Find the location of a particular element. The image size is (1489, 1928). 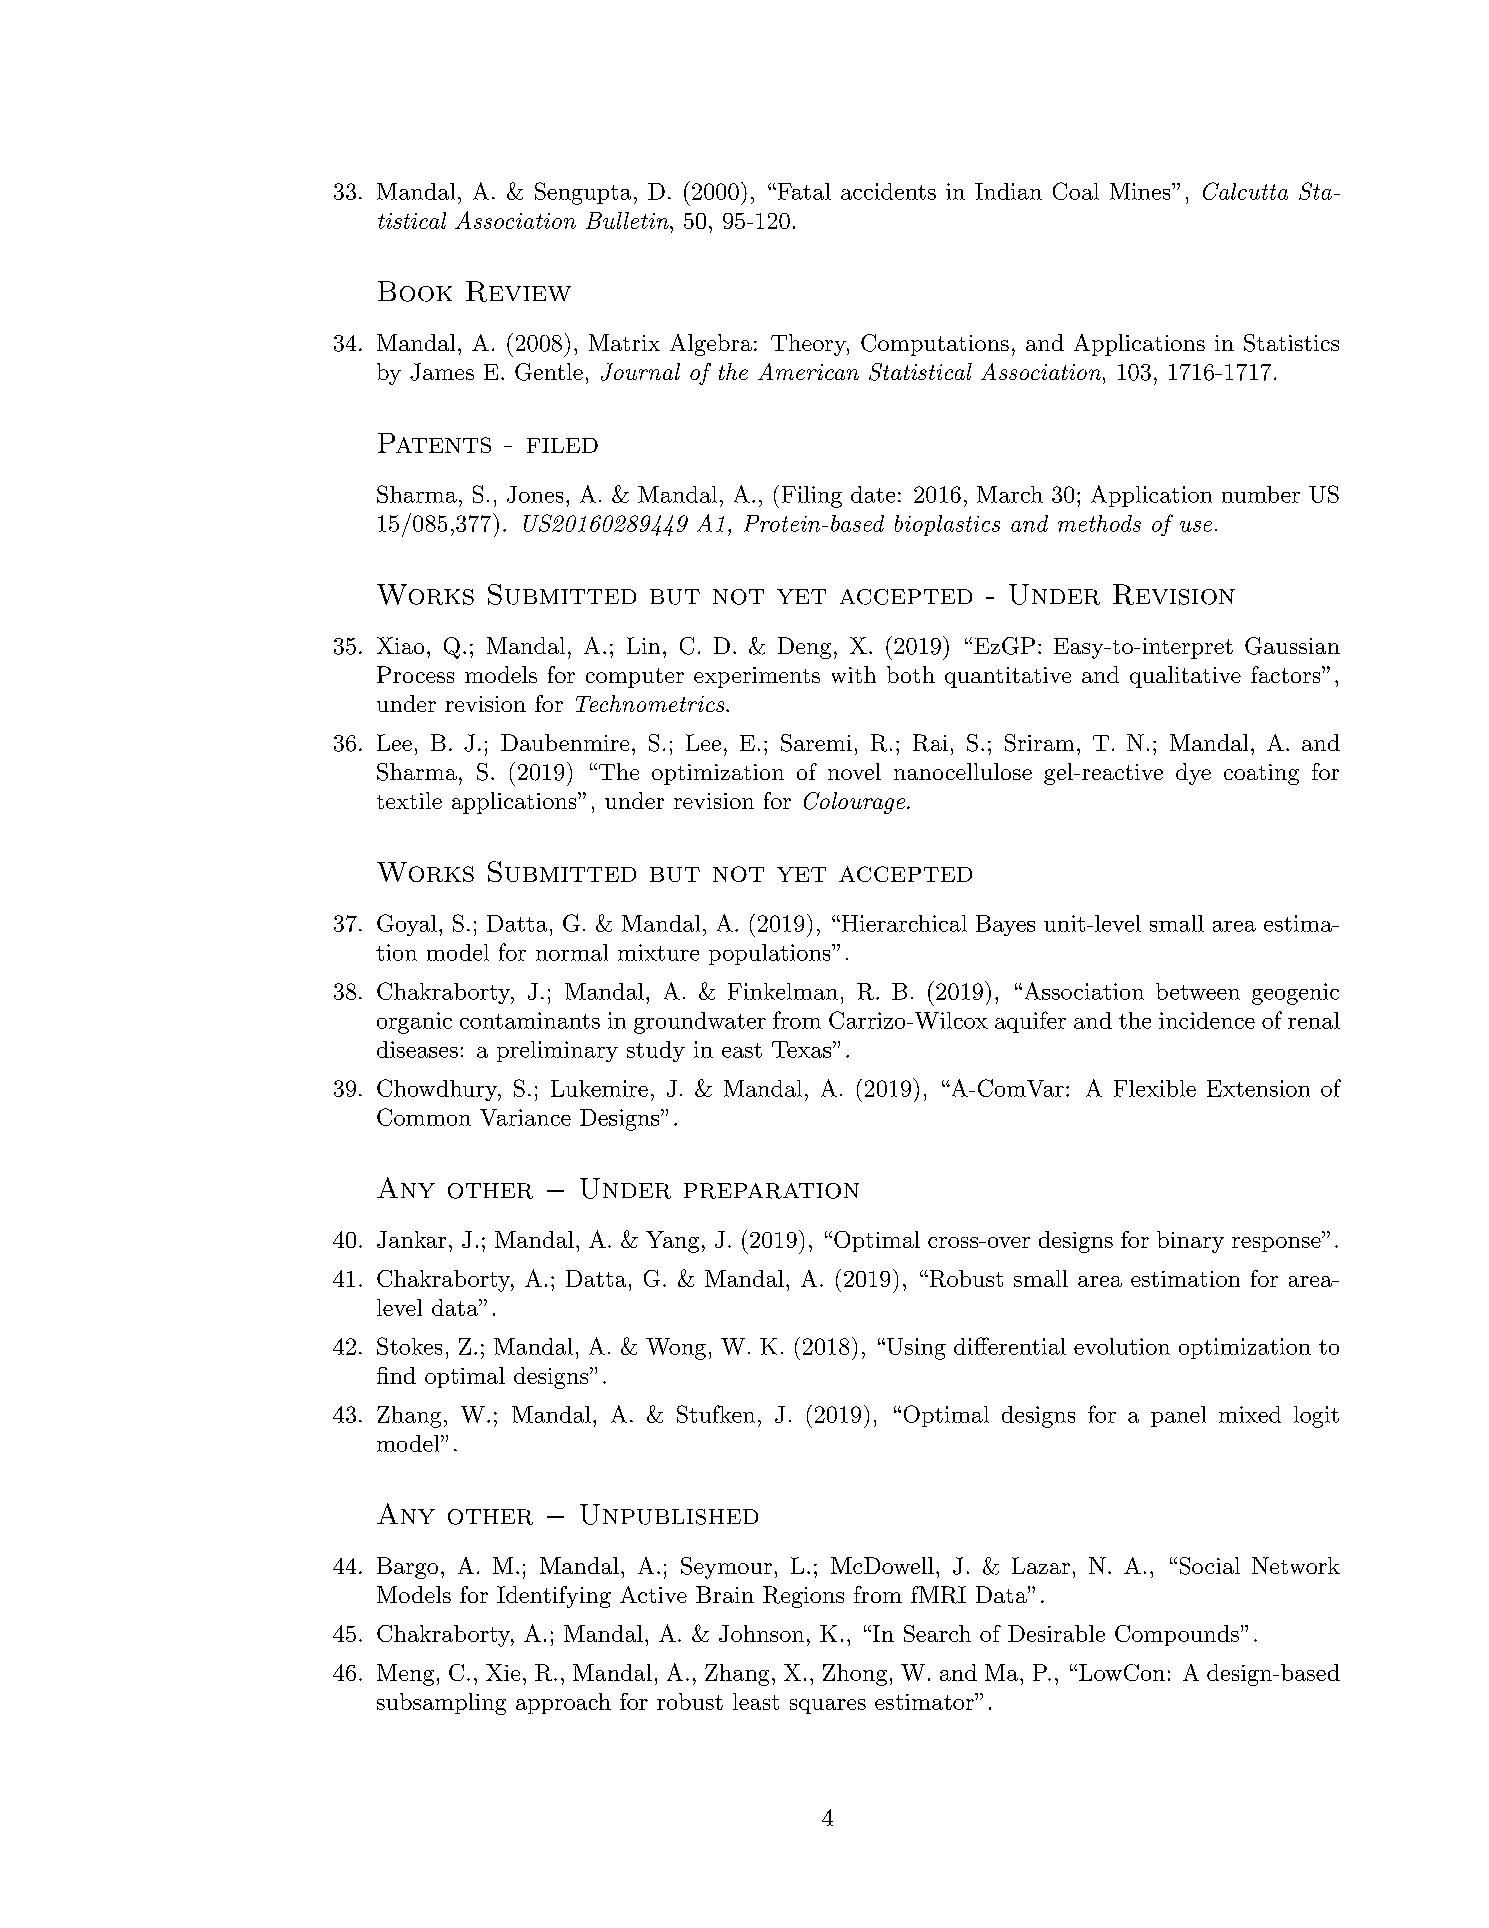

Zhong is located at coordinates (855, 1675).
